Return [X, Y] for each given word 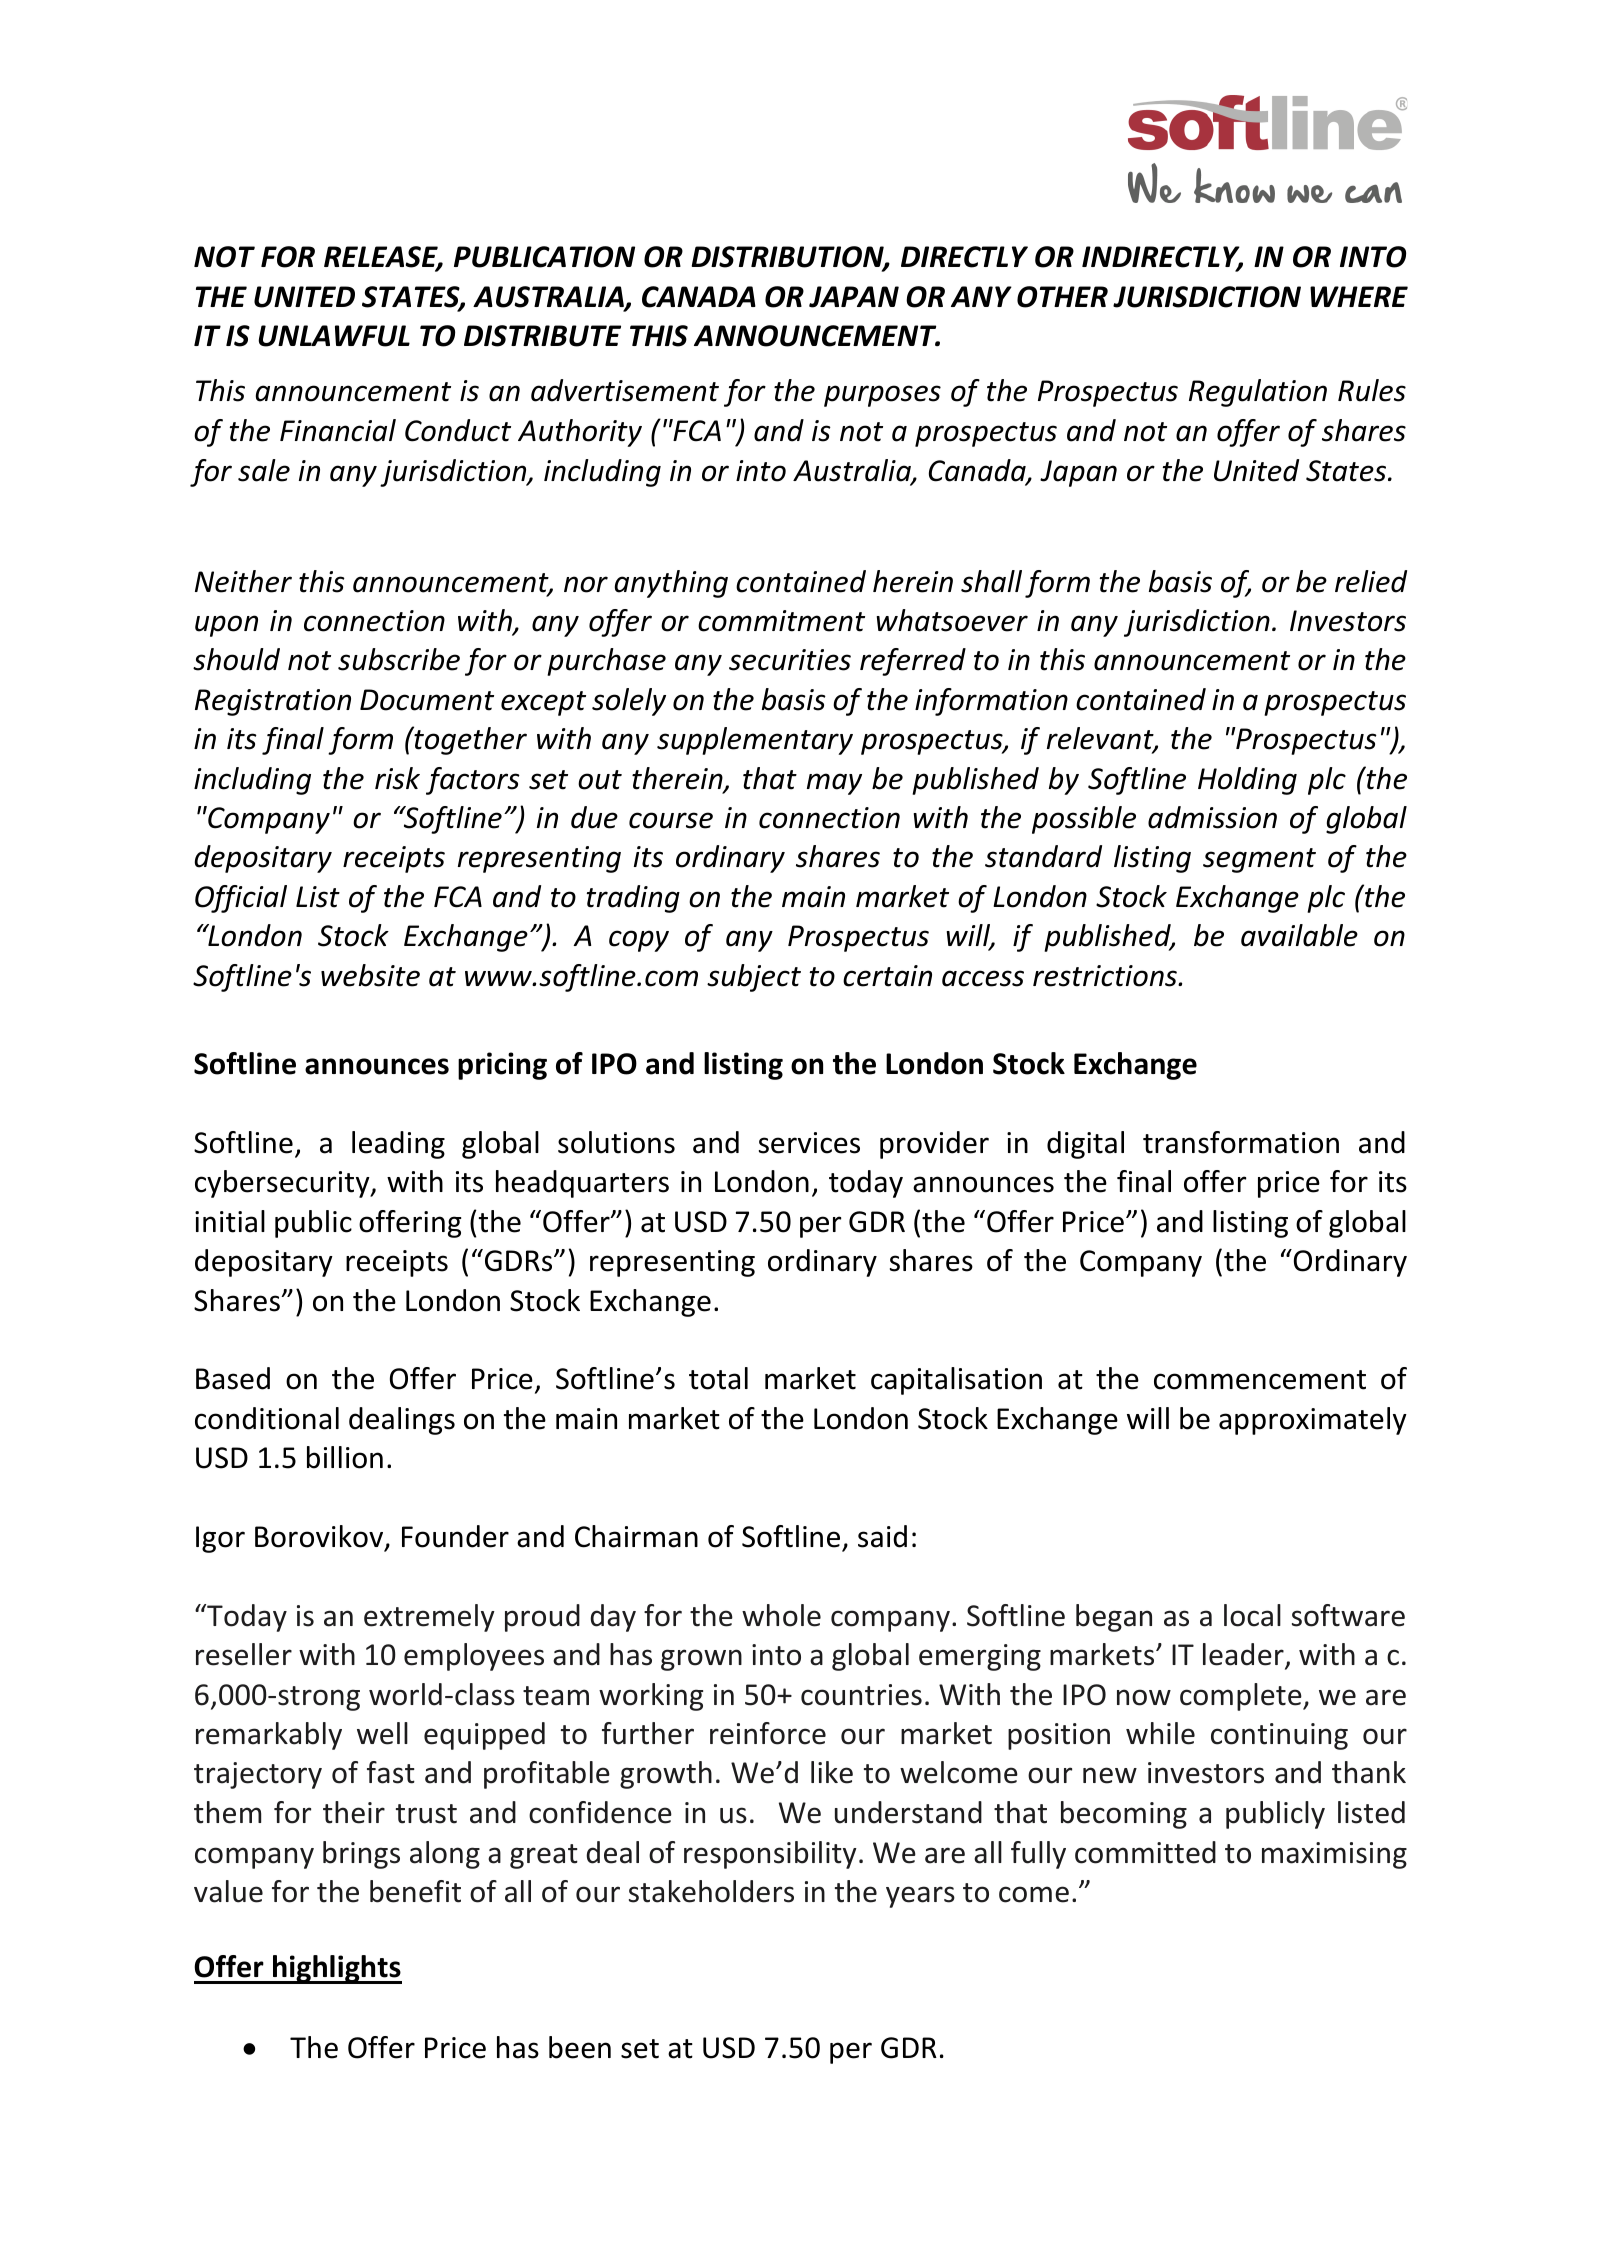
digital [1085, 1145]
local [1252, 1615]
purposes [882, 396]
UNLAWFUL [334, 336]
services [809, 1143]
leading [398, 1145]
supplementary [755, 741]
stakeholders [711, 1891]
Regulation [1258, 393]
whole [781, 1615]
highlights [336, 1969]
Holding [1247, 781]
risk [397, 778]
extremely [429, 1618]
